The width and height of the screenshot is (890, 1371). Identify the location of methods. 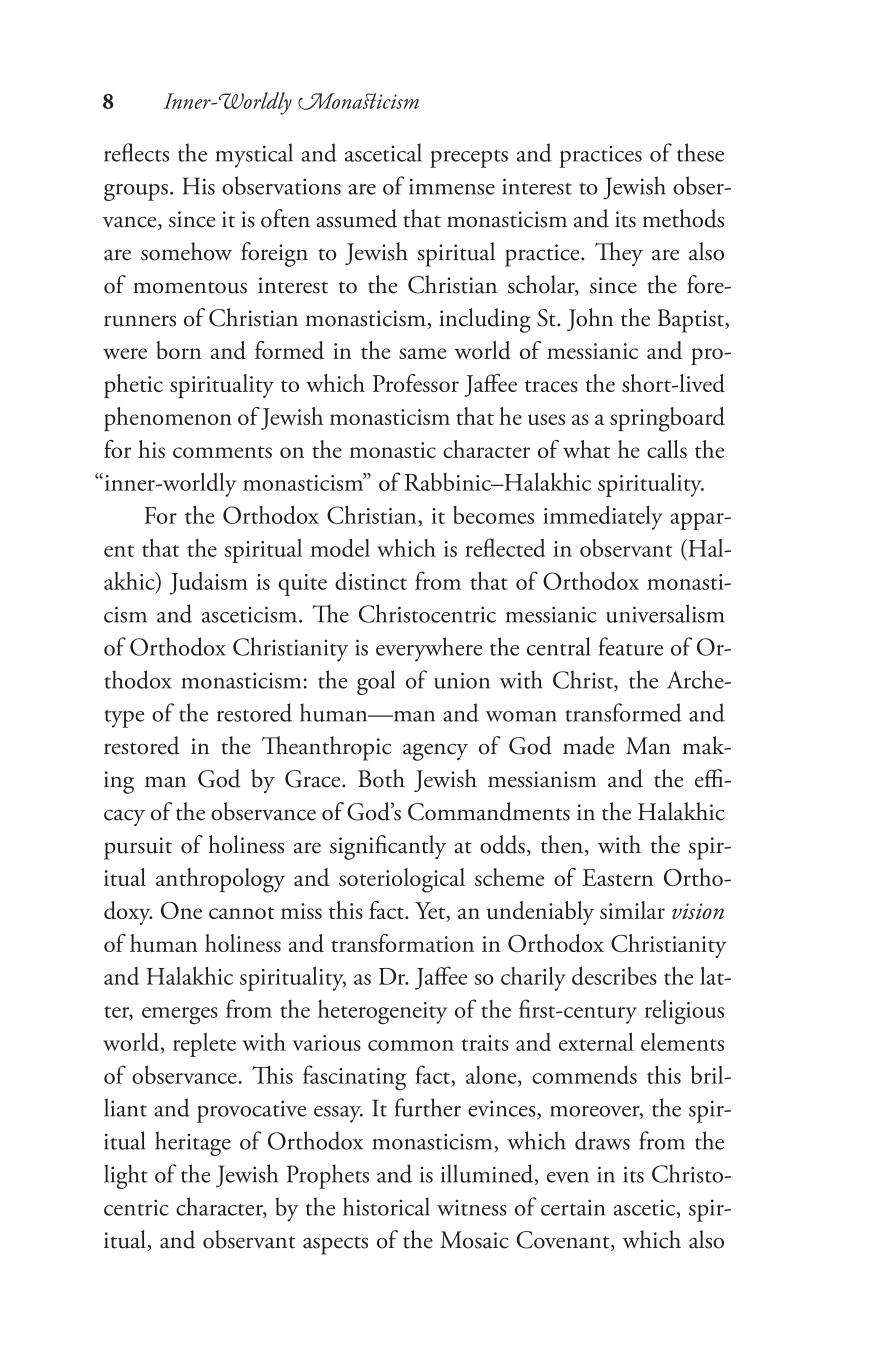
(683, 218).
